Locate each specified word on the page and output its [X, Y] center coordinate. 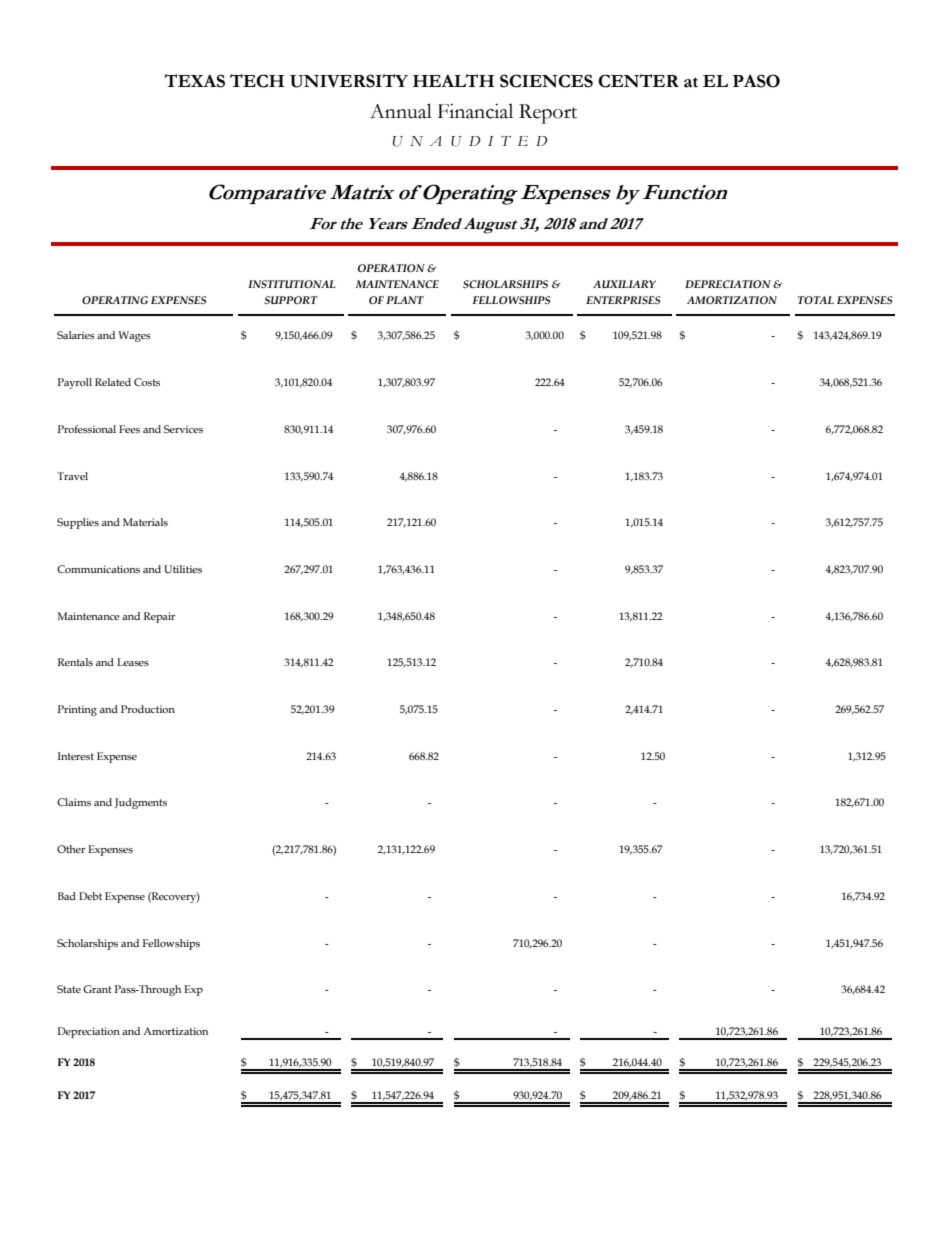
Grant [97, 989]
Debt [90, 896]
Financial [475, 111]
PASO [756, 81]
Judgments [141, 803]
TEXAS [194, 81]
